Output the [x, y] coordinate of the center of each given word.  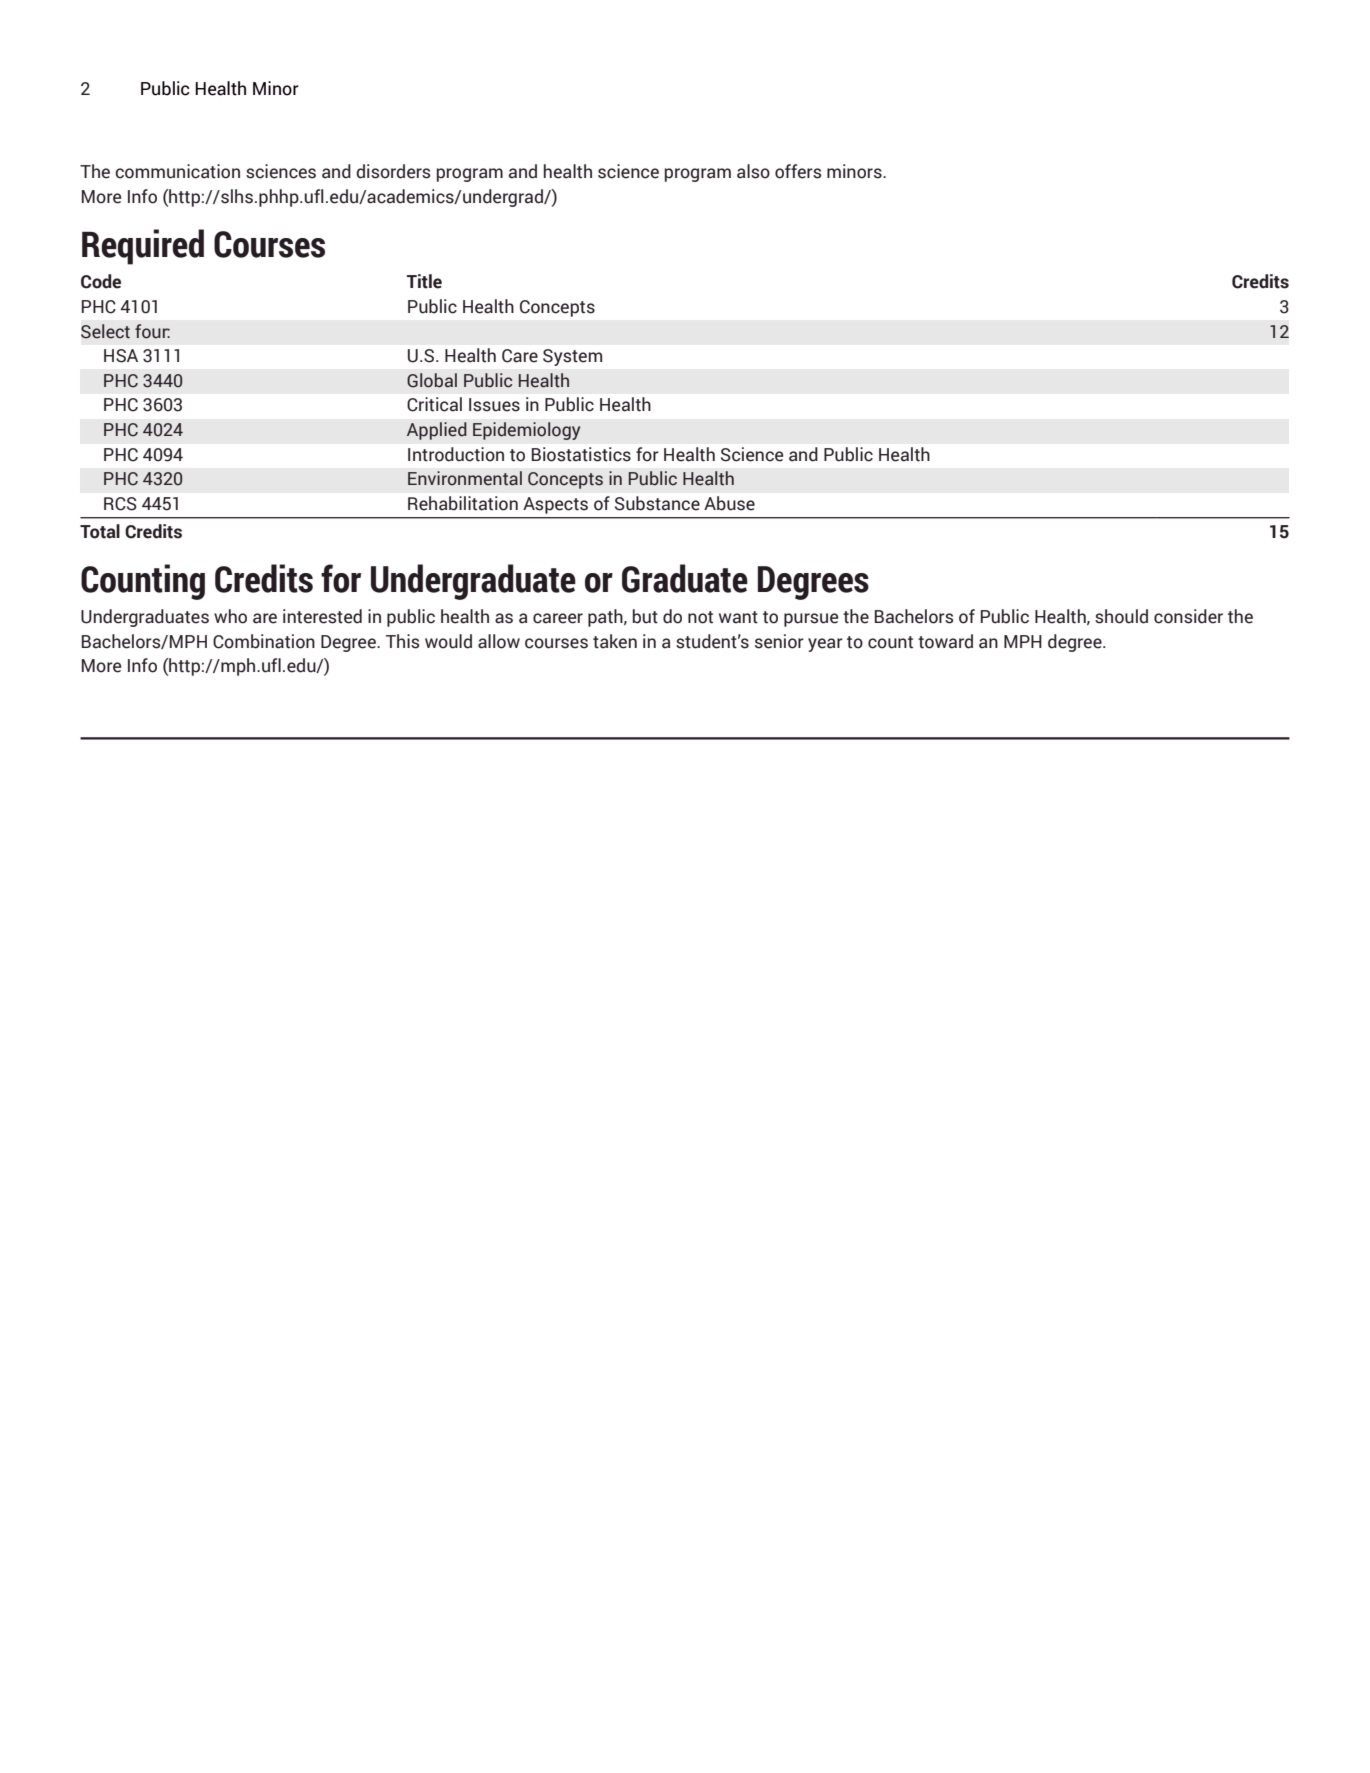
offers [798, 171]
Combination [264, 641]
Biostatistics [581, 454]
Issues [494, 405]
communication [177, 171]
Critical [434, 404]
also [753, 171]
